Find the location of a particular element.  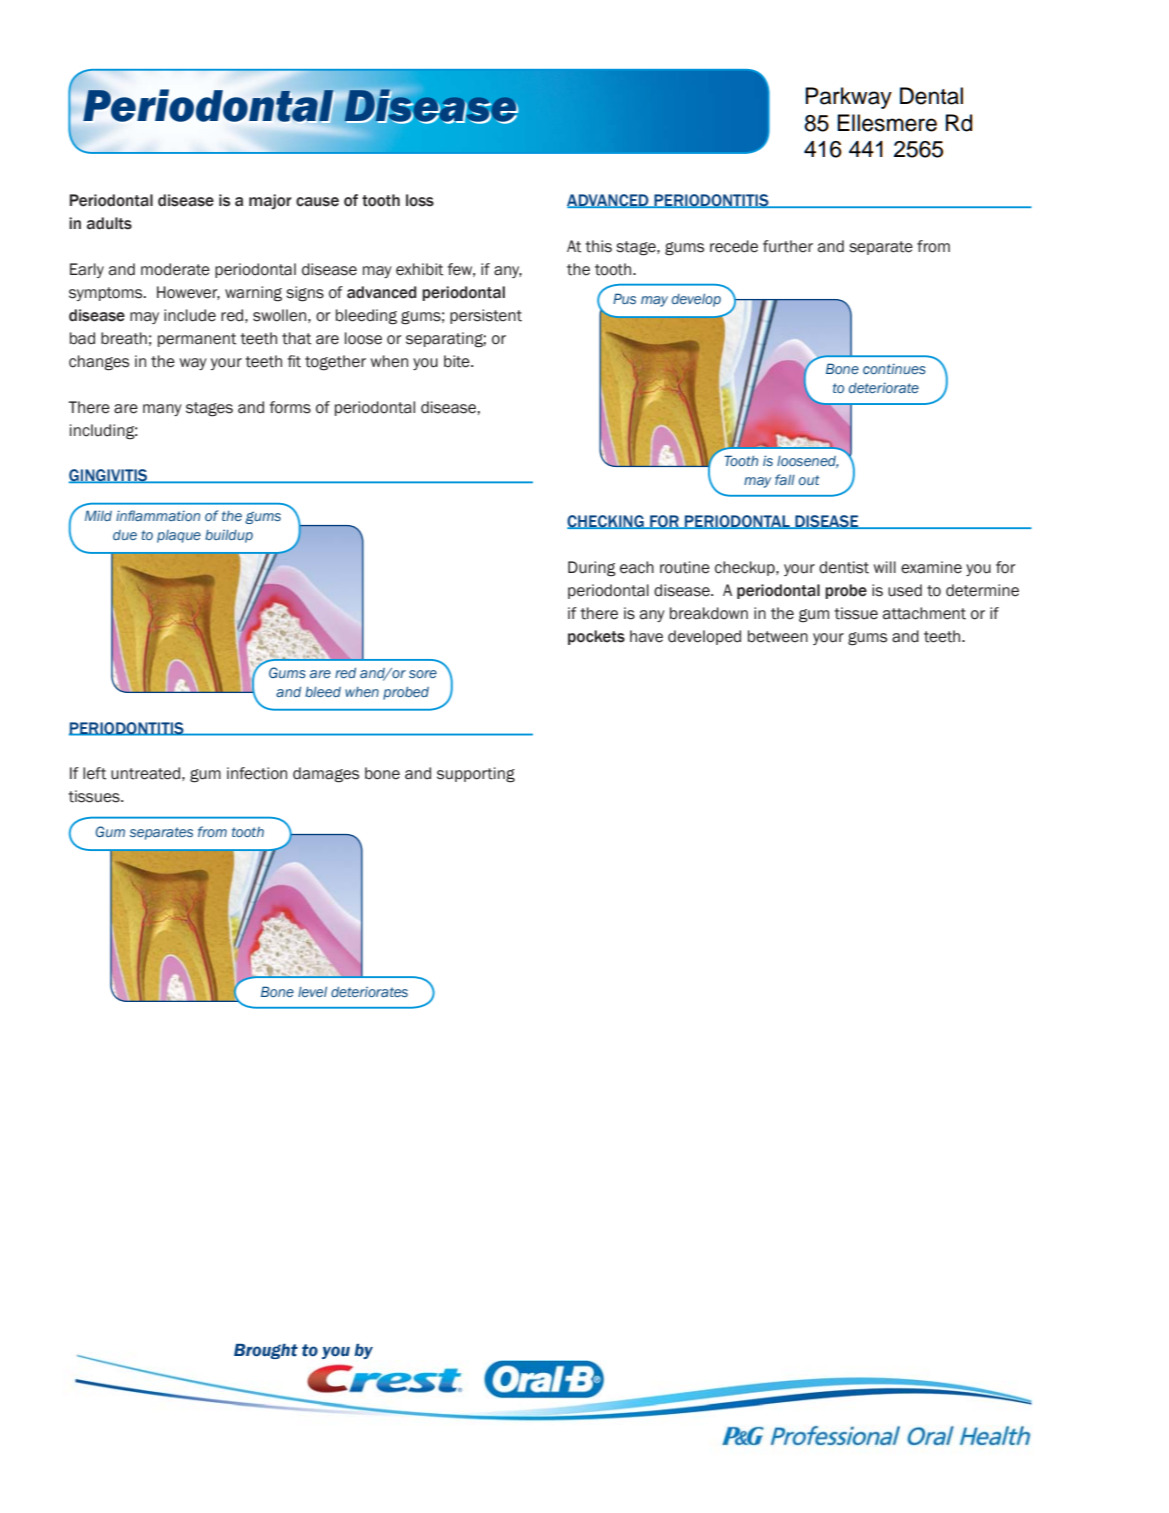

plaque is located at coordinates (179, 536).
